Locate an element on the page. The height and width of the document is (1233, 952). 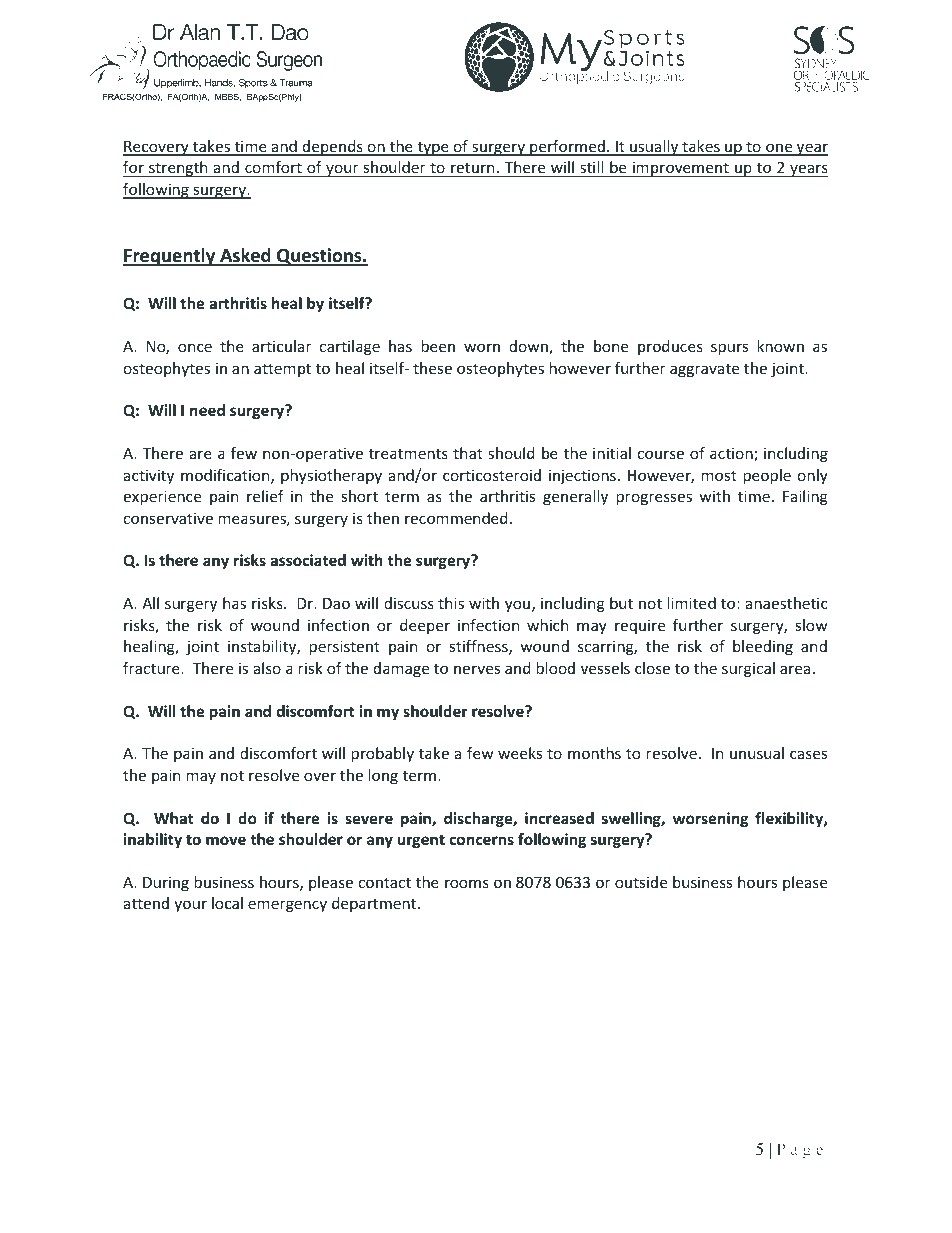
outside is located at coordinates (641, 882).
